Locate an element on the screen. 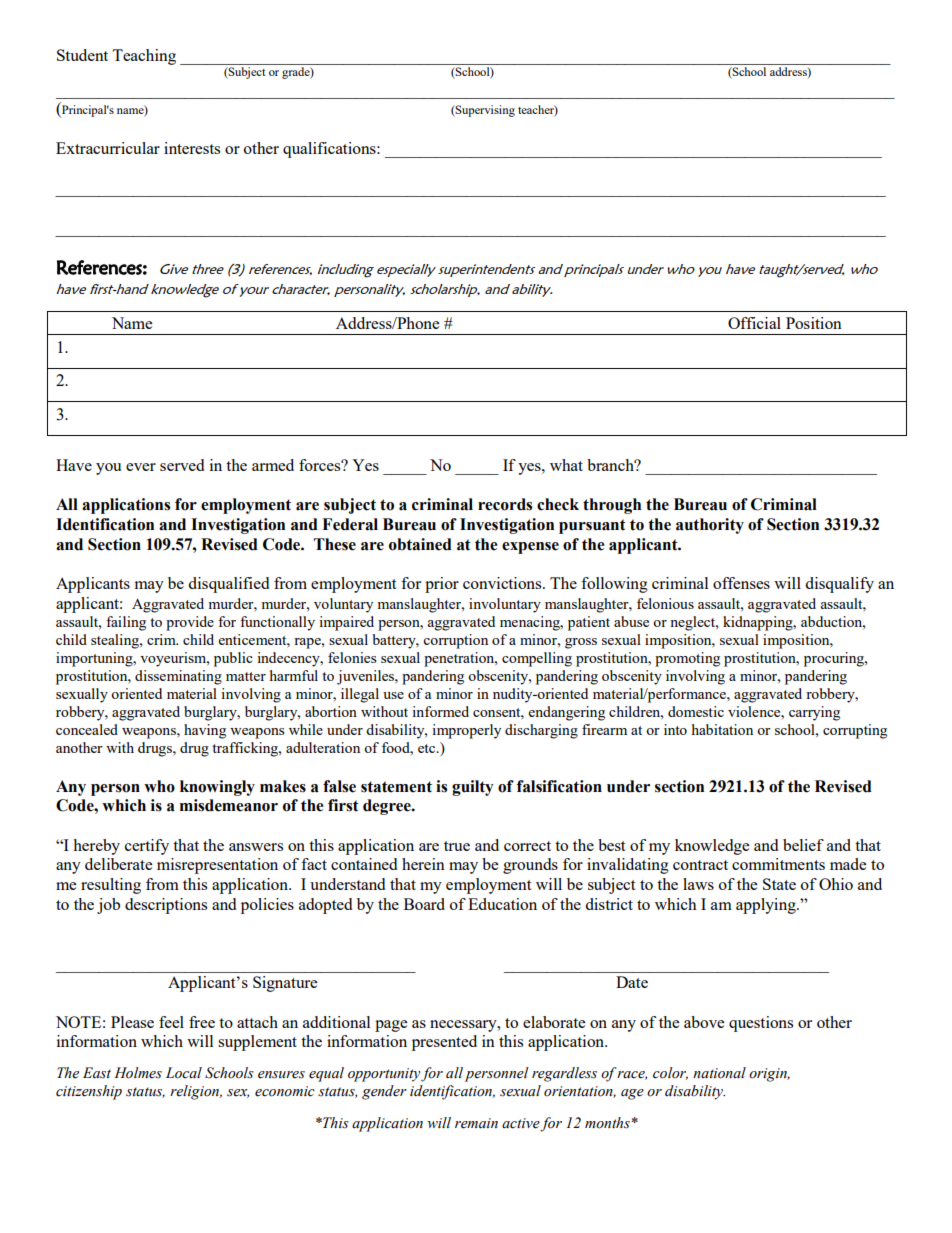 The width and height of the screenshot is (952, 1233). ever is located at coordinates (141, 467).
